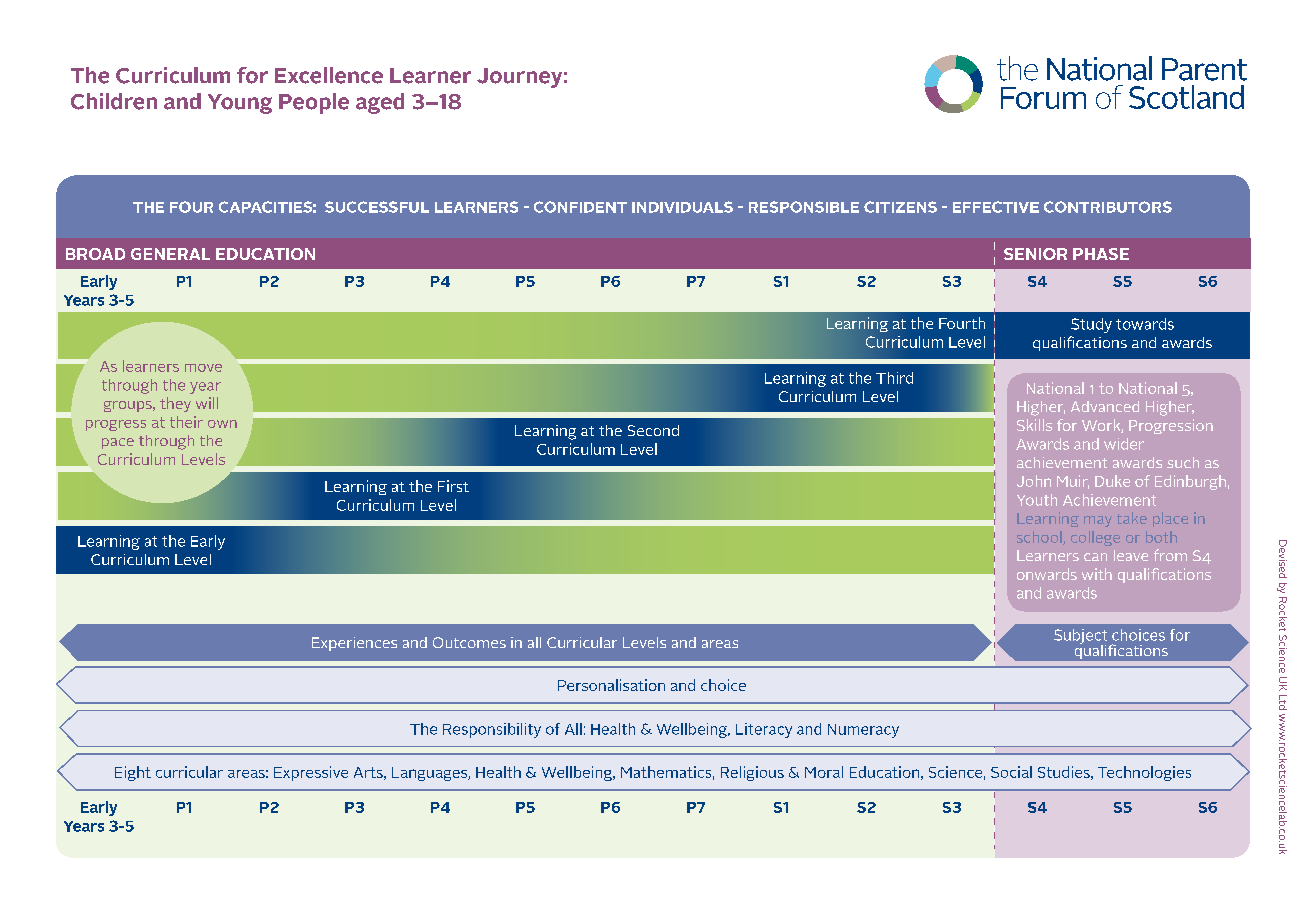 This screenshot has width=1308, height=924. What do you see at coordinates (203, 368) in the screenshot?
I see `move` at bounding box center [203, 368].
